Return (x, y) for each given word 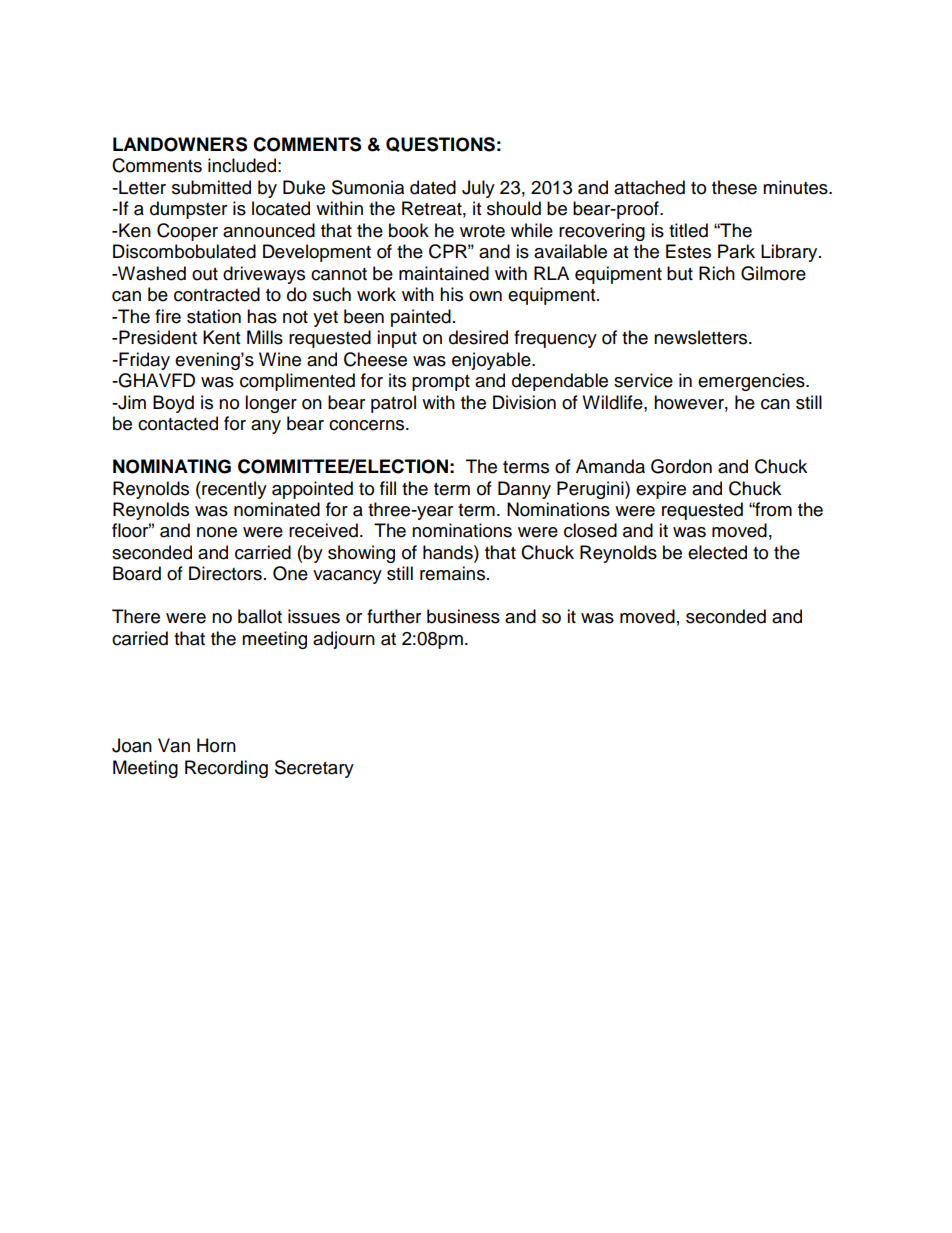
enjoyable (492, 361)
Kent (221, 337)
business (463, 616)
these (734, 187)
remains (454, 573)
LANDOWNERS (180, 144)
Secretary (314, 769)
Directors (225, 573)
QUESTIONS (440, 144)
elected (717, 552)
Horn (216, 745)
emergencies (752, 382)
